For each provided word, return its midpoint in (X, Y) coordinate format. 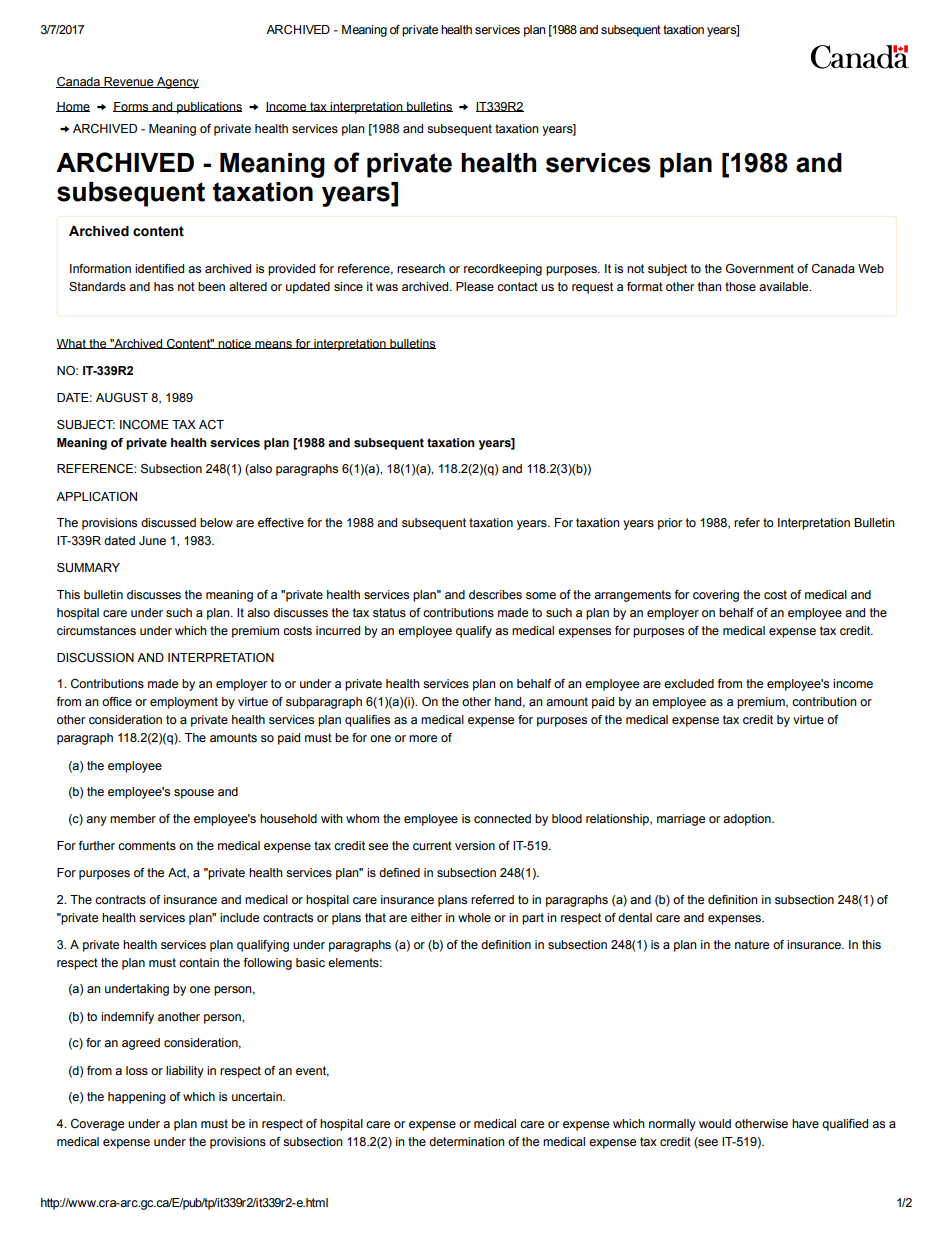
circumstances (96, 630)
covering (716, 596)
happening (137, 1098)
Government (760, 268)
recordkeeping (503, 270)
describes (495, 594)
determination (467, 1141)
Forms (132, 107)
